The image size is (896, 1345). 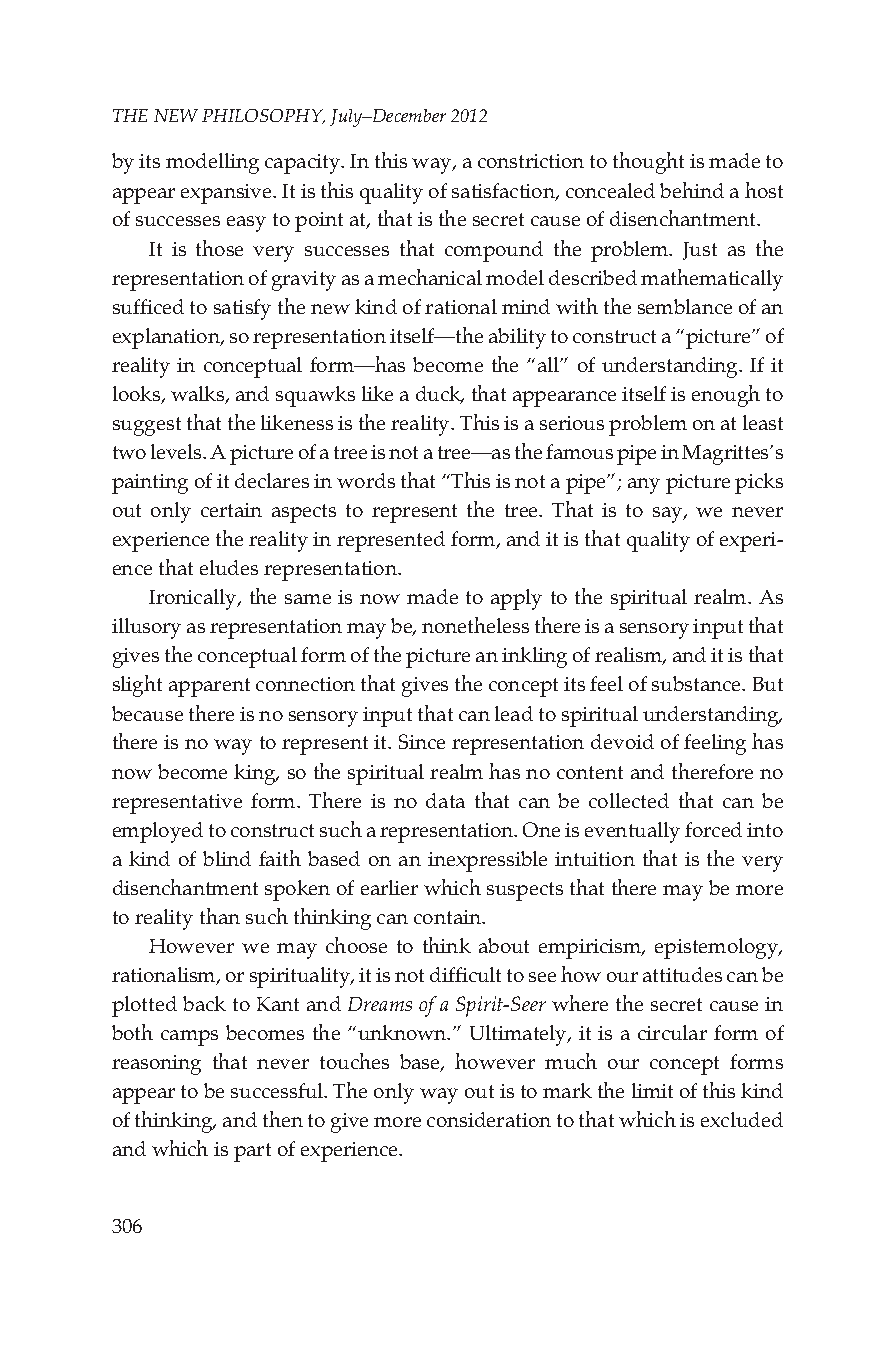 What do you see at coordinates (644, 486) in the image?
I see `any` at bounding box center [644, 486].
